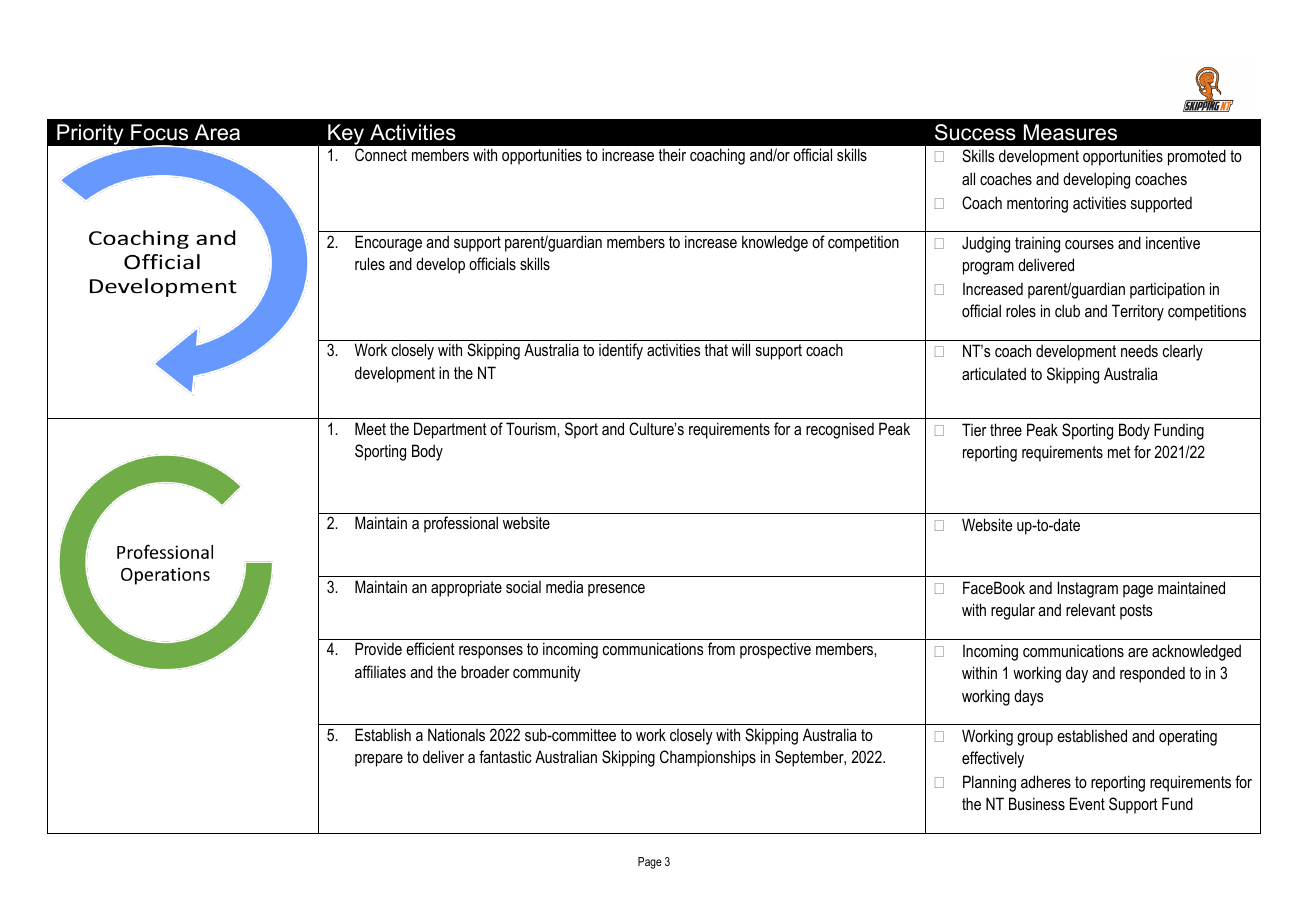 The width and height of the image is (1308, 924). What do you see at coordinates (379, 760) in the image?
I see `prepare` at bounding box center [379, 760].
